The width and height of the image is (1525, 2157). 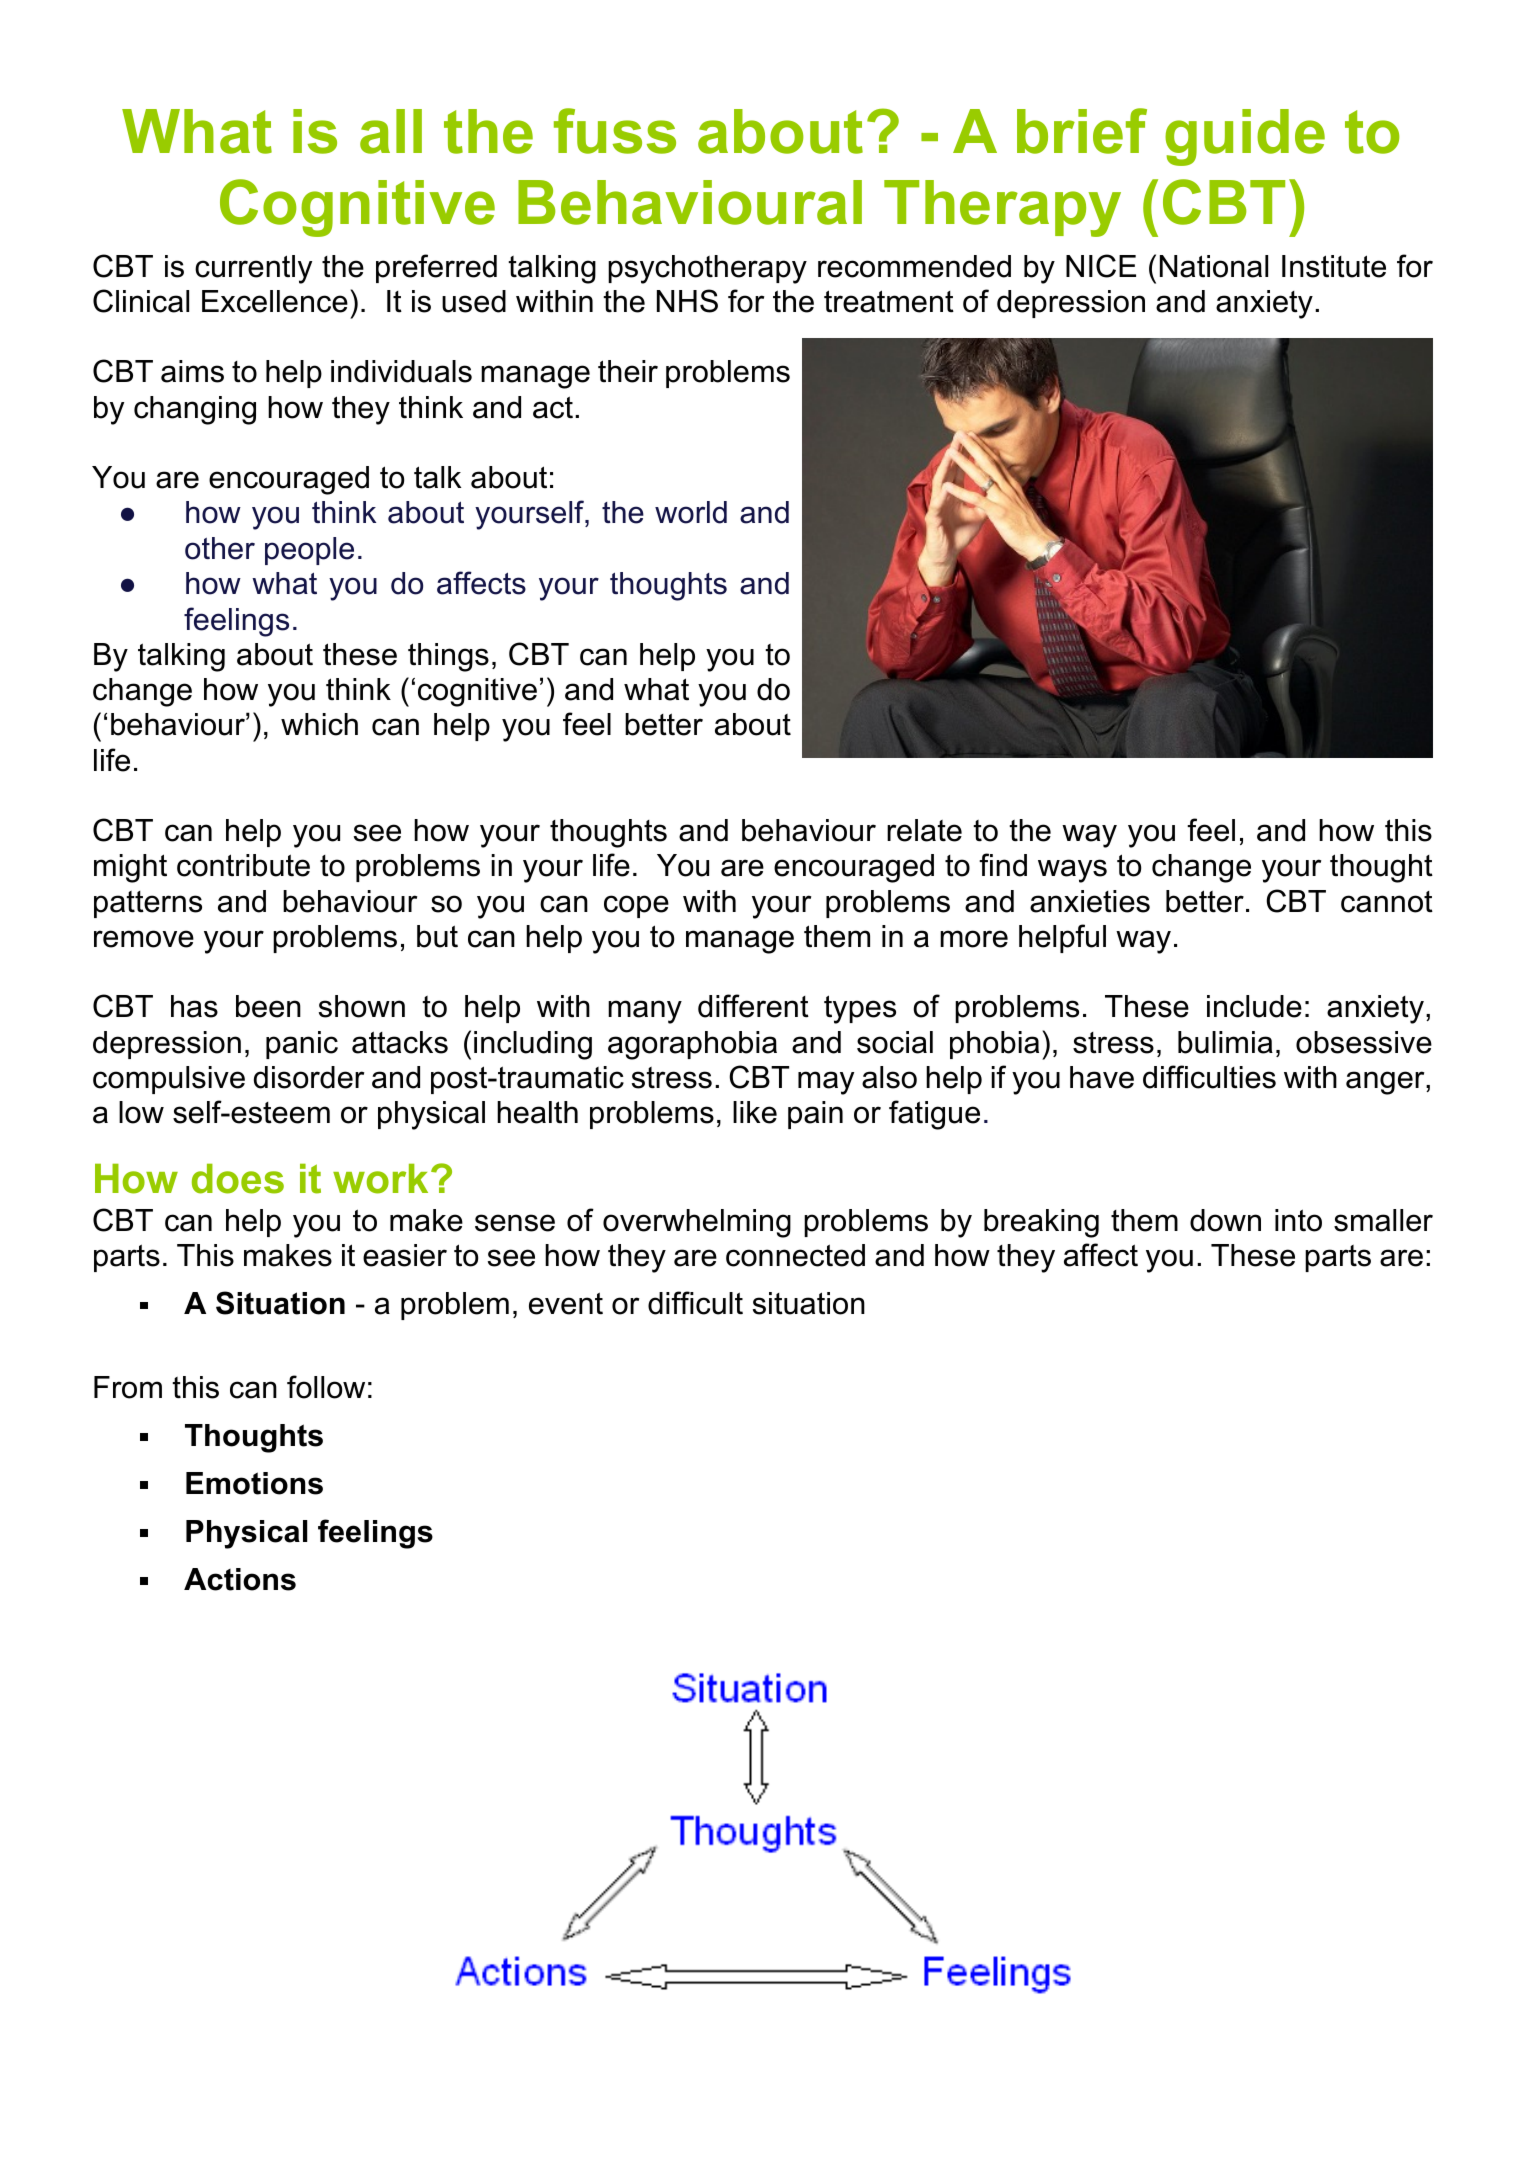 I want to click on fuss, so click(x=615, y=131).
